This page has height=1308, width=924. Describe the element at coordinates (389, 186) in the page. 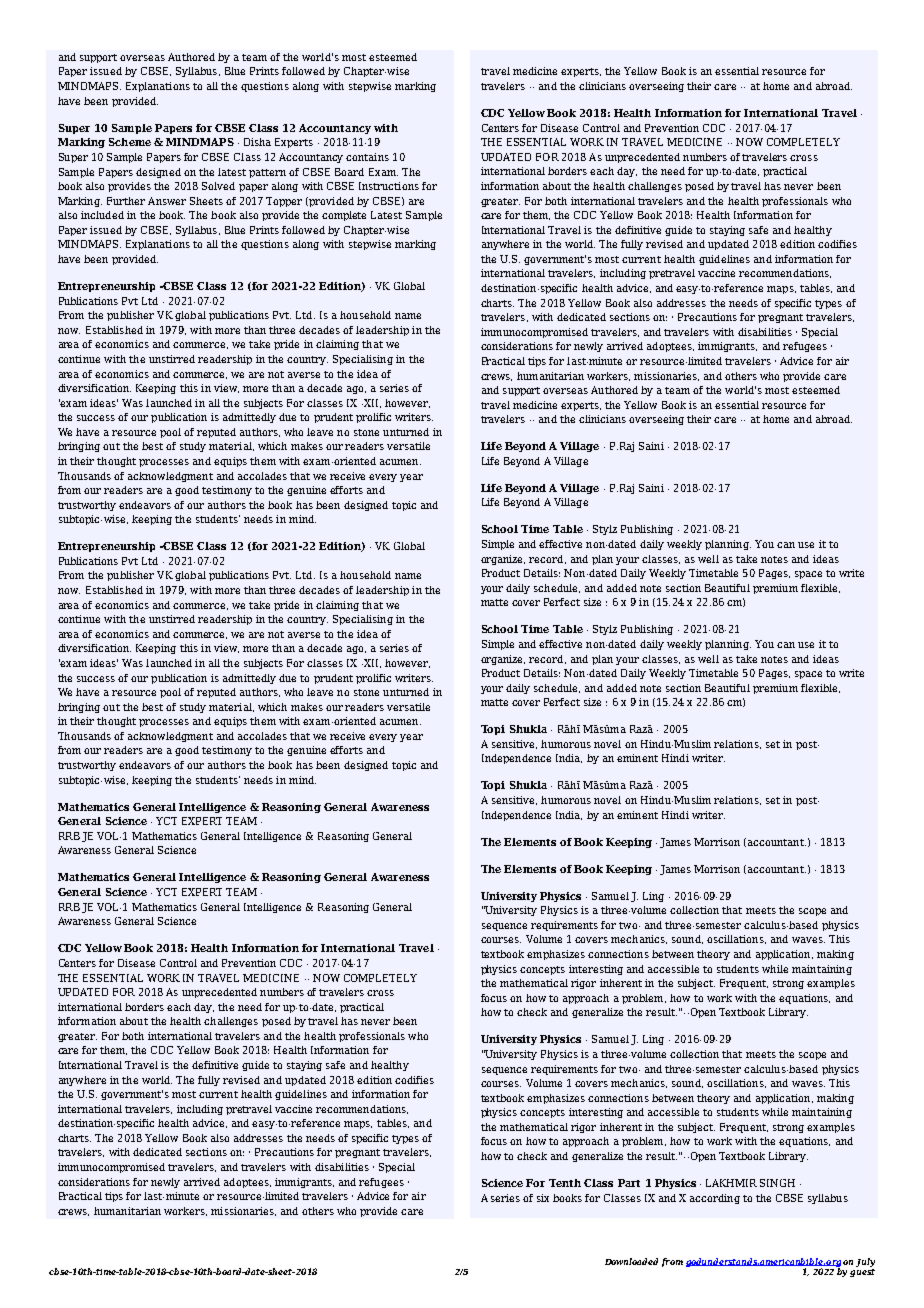

I see `Instructions` at that location.
